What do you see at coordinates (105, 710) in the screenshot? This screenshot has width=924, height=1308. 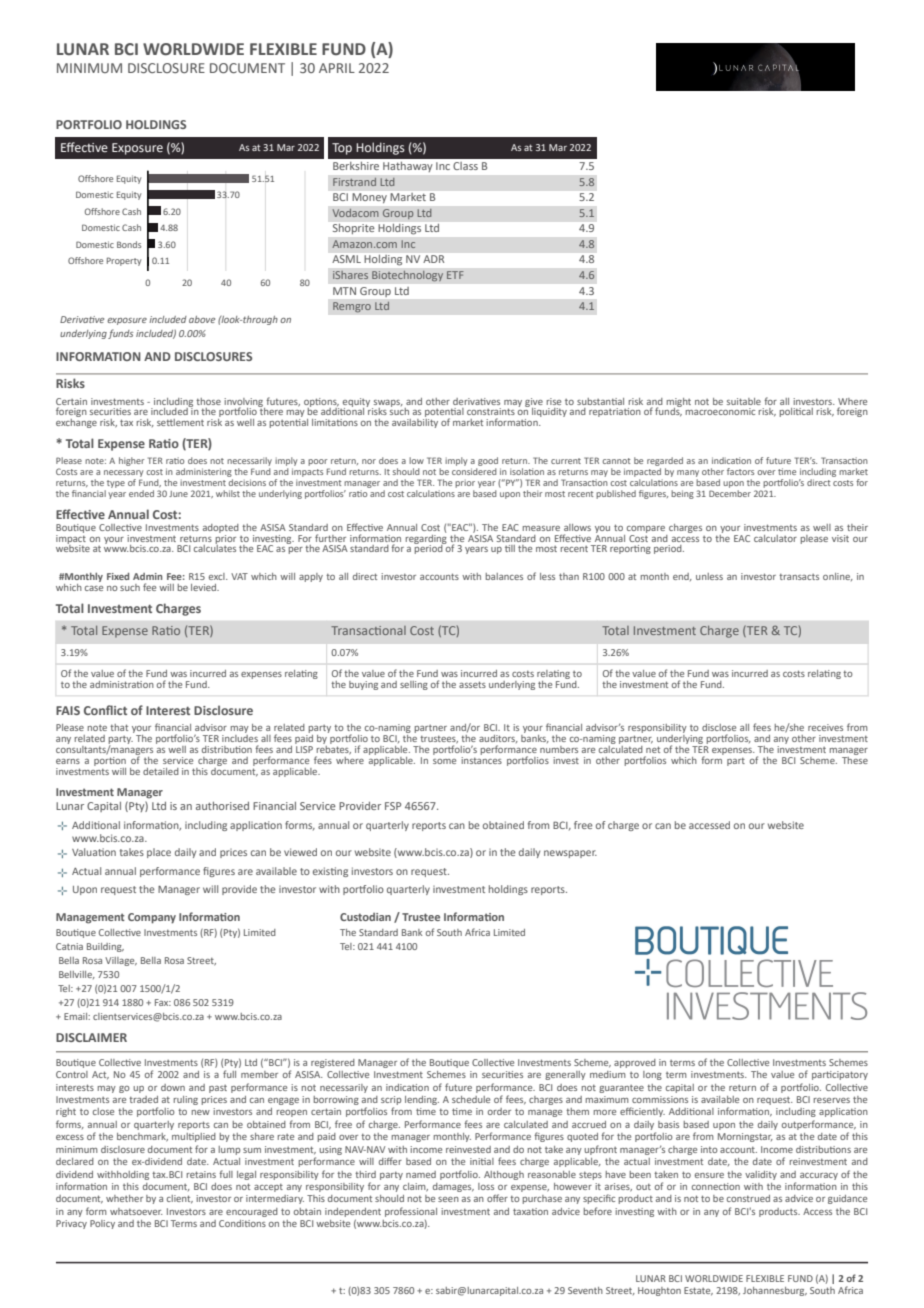 I see `Conflict` at bounding box center [105, 710].
